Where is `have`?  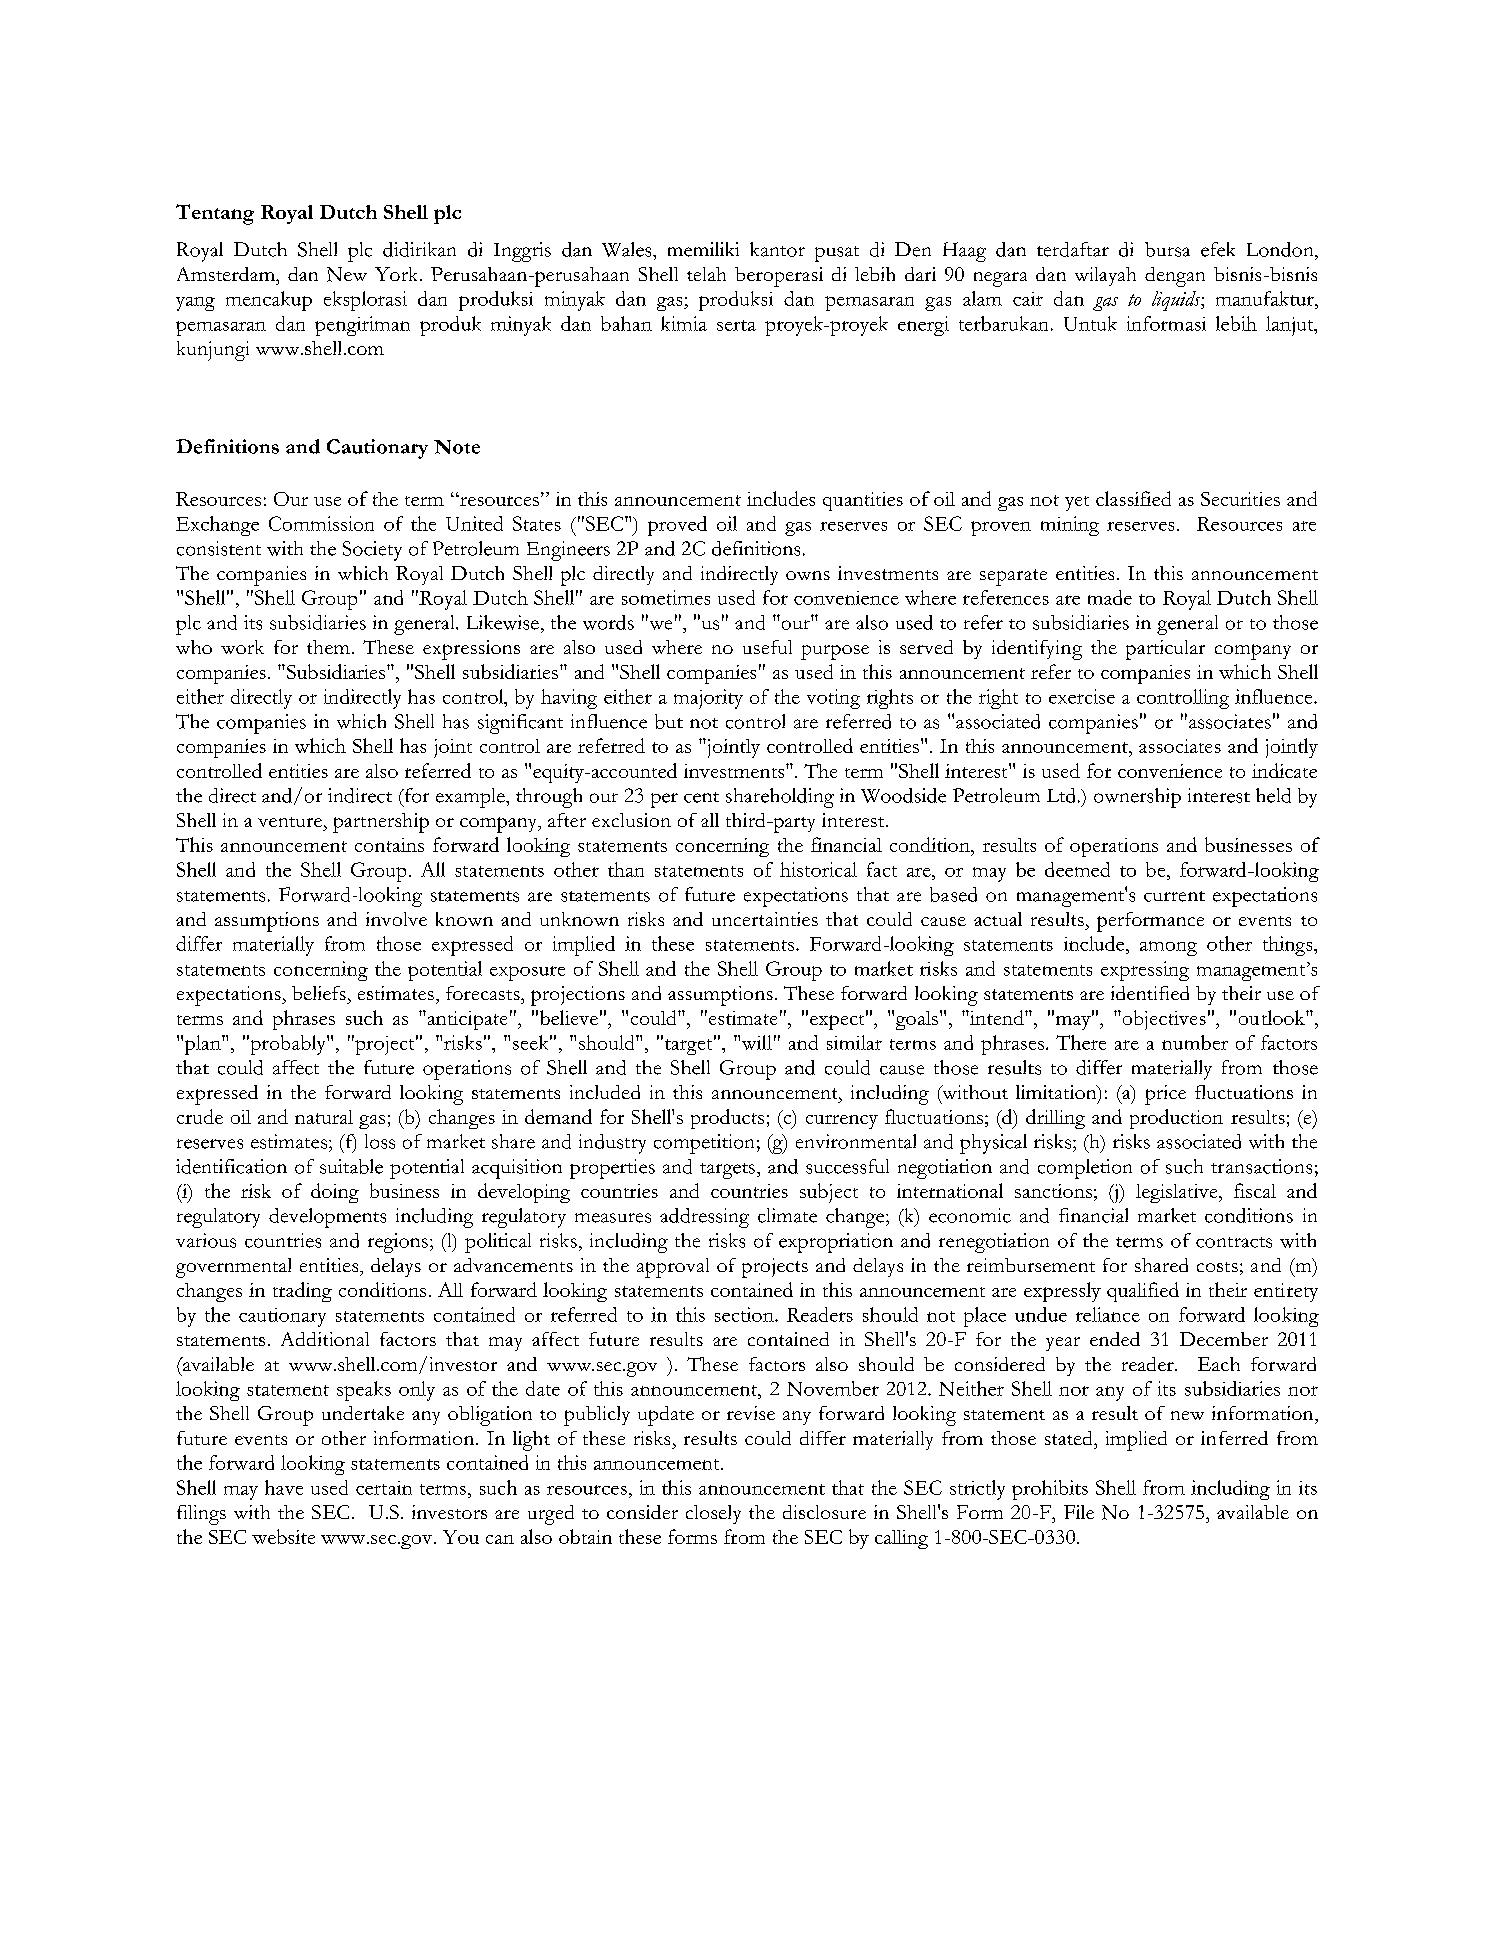 have is located at coordinates (284, 1487).
